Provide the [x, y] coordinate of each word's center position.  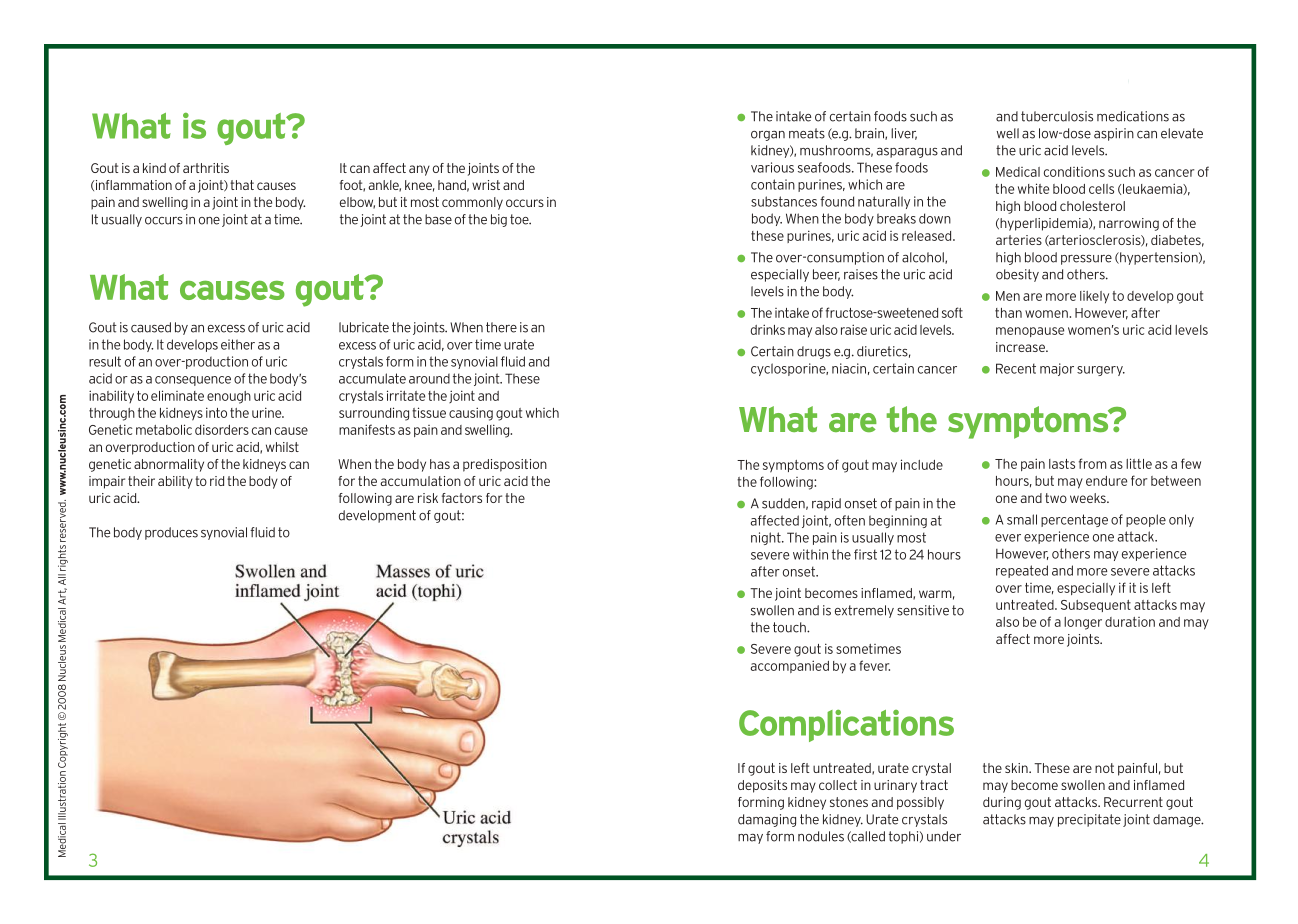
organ [768, 136]
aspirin [1114, 134]
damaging [767, 820]
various [772, 167]
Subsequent [1096, 606]
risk [428, 498]
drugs [814, 352]
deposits [762, 786]
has [440, 464]
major [1057, 369]
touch [790, 627]
